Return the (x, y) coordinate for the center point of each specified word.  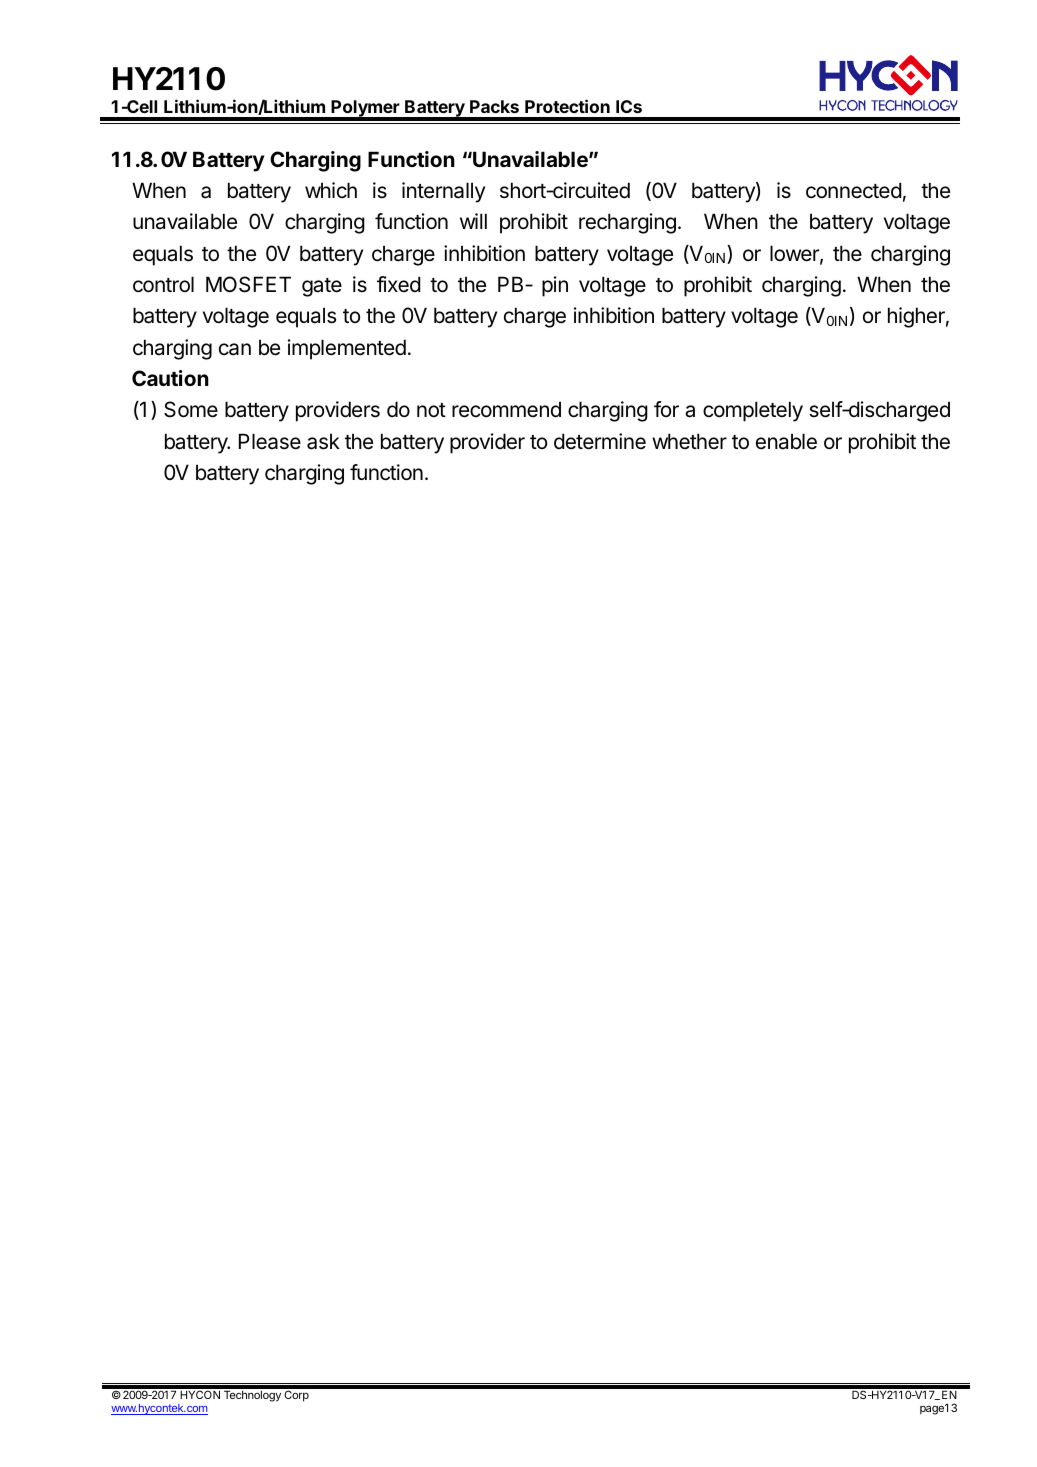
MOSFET (248, 284)
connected (853, 190)
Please (270, 441)
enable (786, 441)
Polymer (366, 110)
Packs (494, 106)
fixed (398, 284)
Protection (567, 106)
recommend (506, 409)
